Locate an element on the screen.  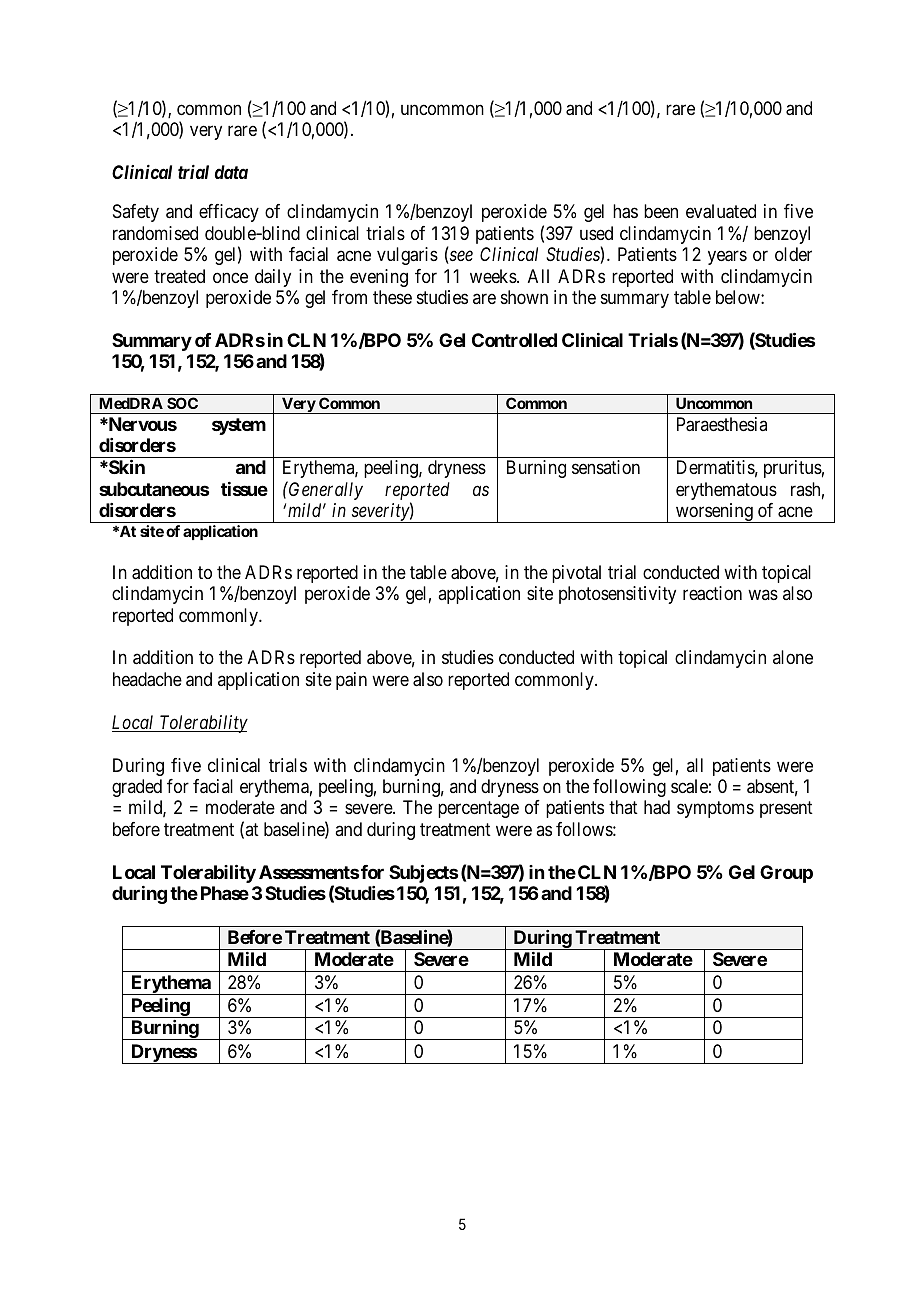
tissue is located at coordinates (244, 489).
